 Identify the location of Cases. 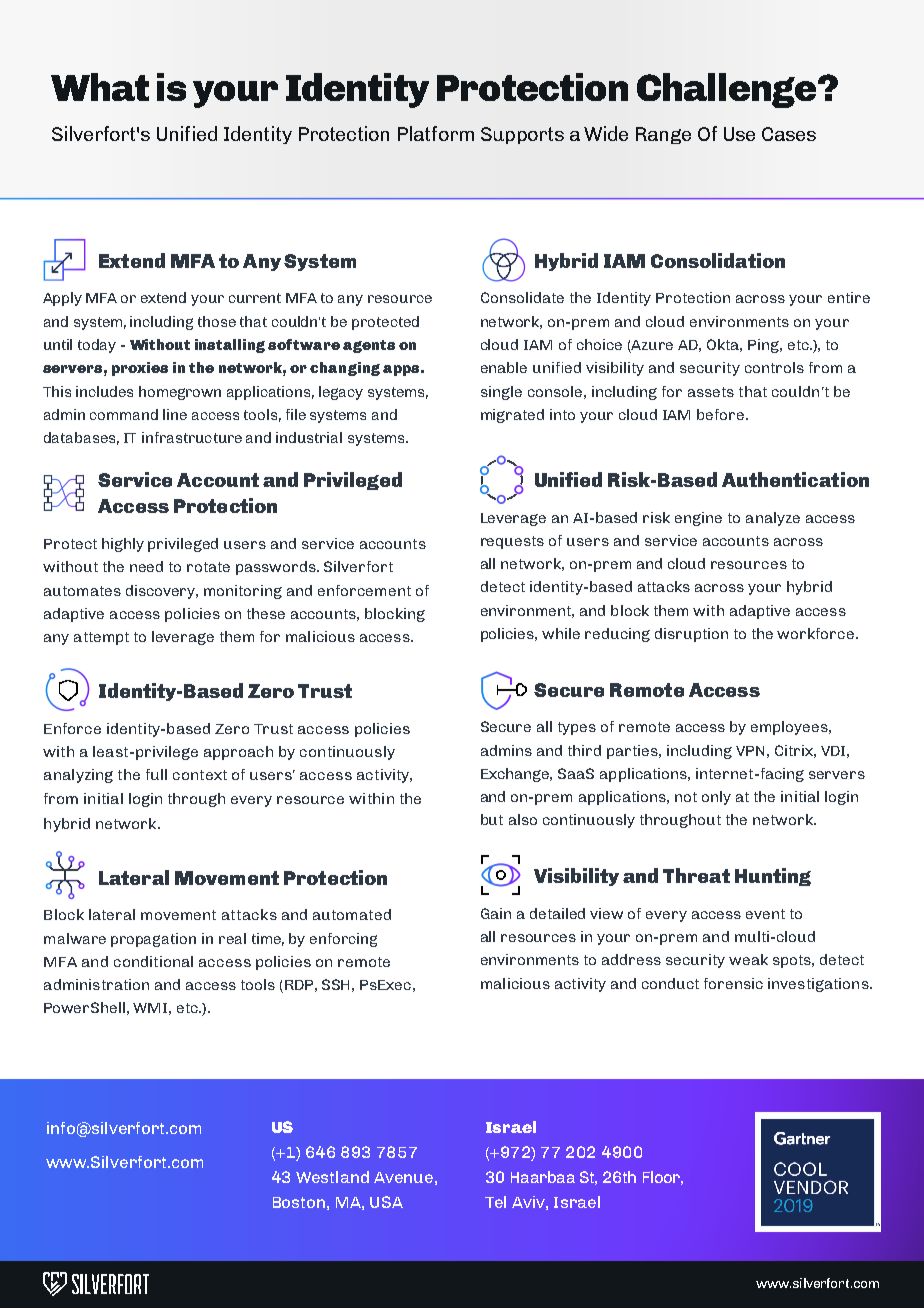
(789, 134).
